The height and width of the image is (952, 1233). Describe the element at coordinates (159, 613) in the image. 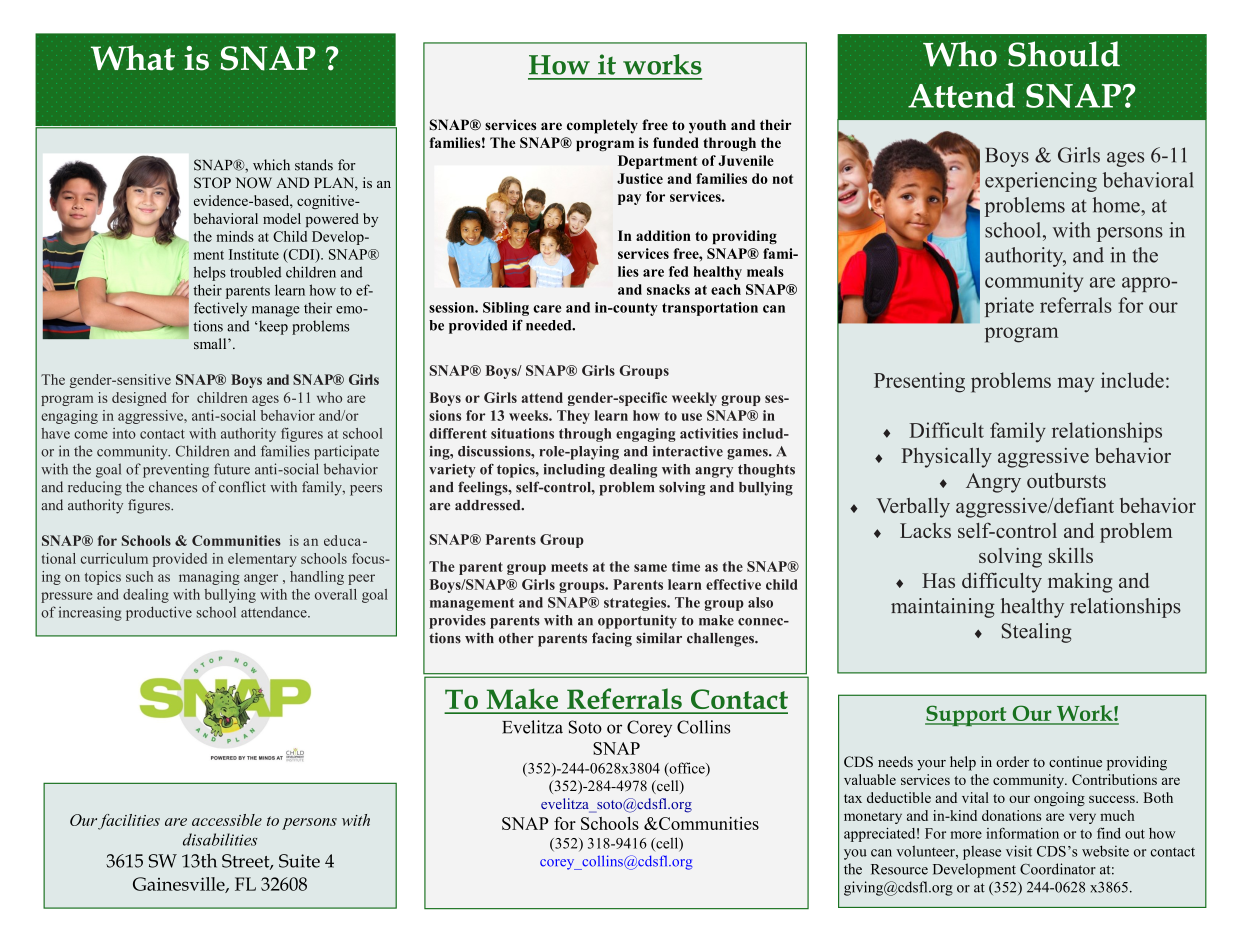

I see `productive` at that location.
